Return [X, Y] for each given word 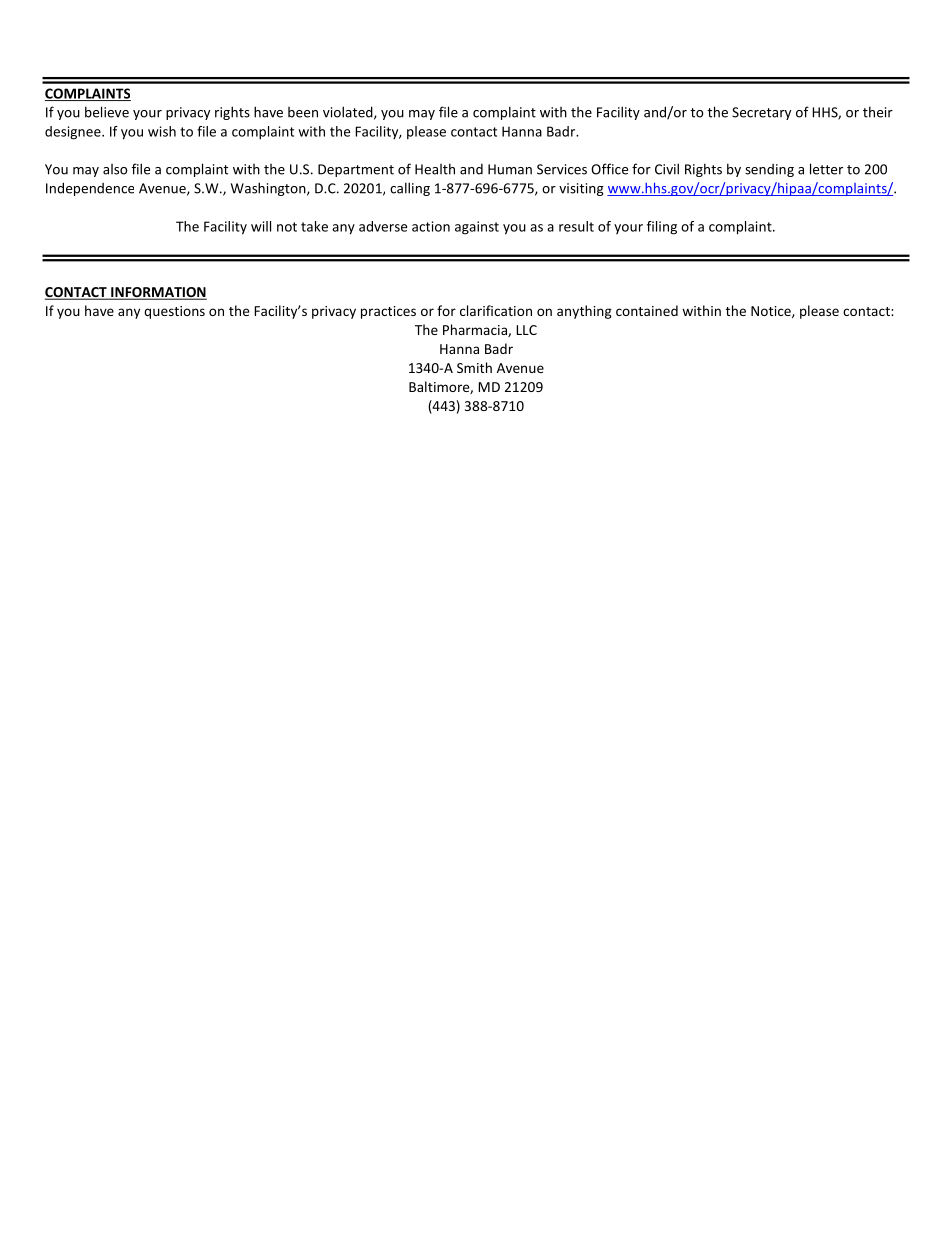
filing [662, 228]
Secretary [761, 113]
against [477, 228]
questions [174, 312]
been [303, 112]
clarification [496, 310]
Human [510, 169]
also [115, 169]
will [261, 226]
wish [162, 131]
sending [769, 170]
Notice [772, 312]
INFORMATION [158, 293]
